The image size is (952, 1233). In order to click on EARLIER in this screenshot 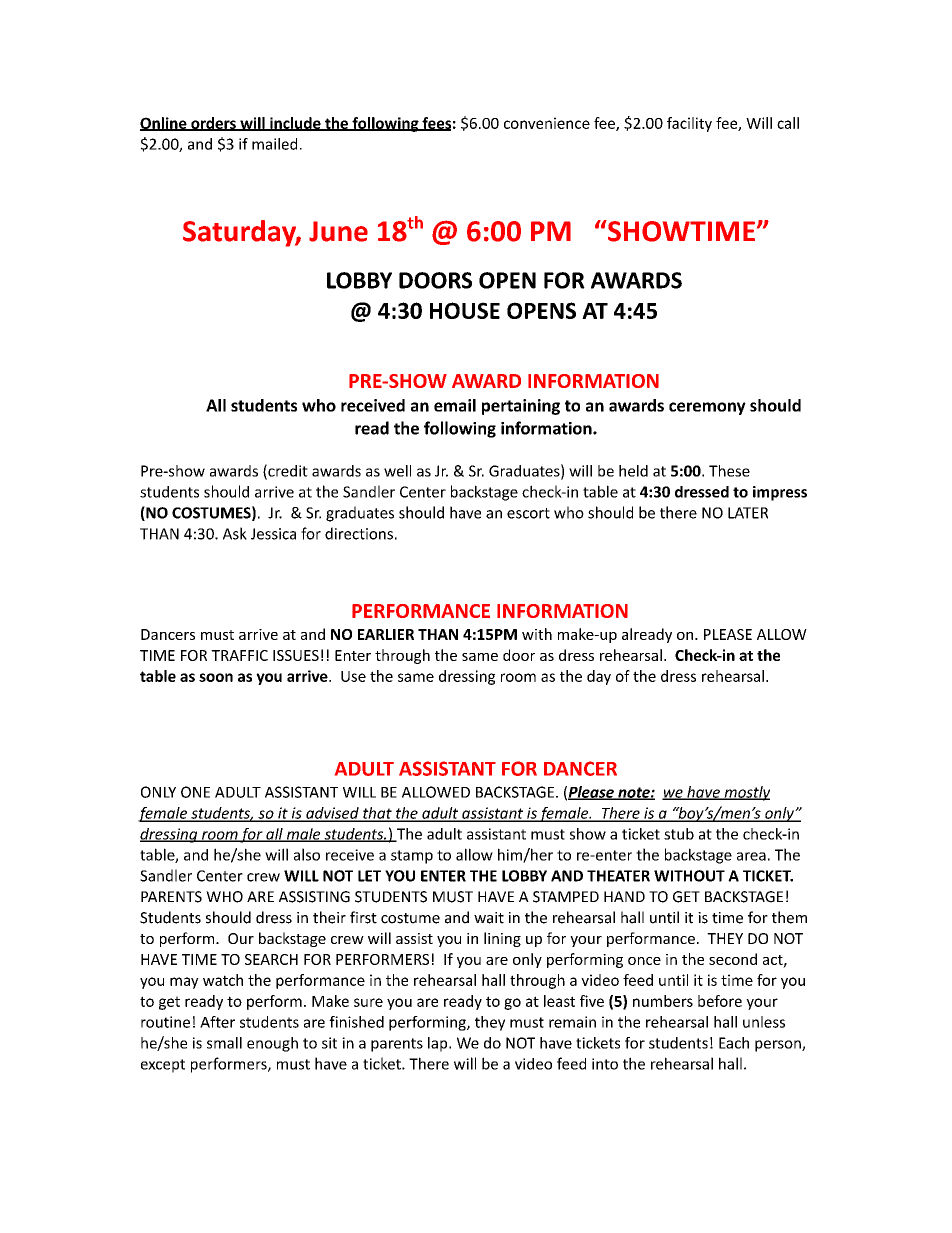, I will do `click(386, 634)`.
